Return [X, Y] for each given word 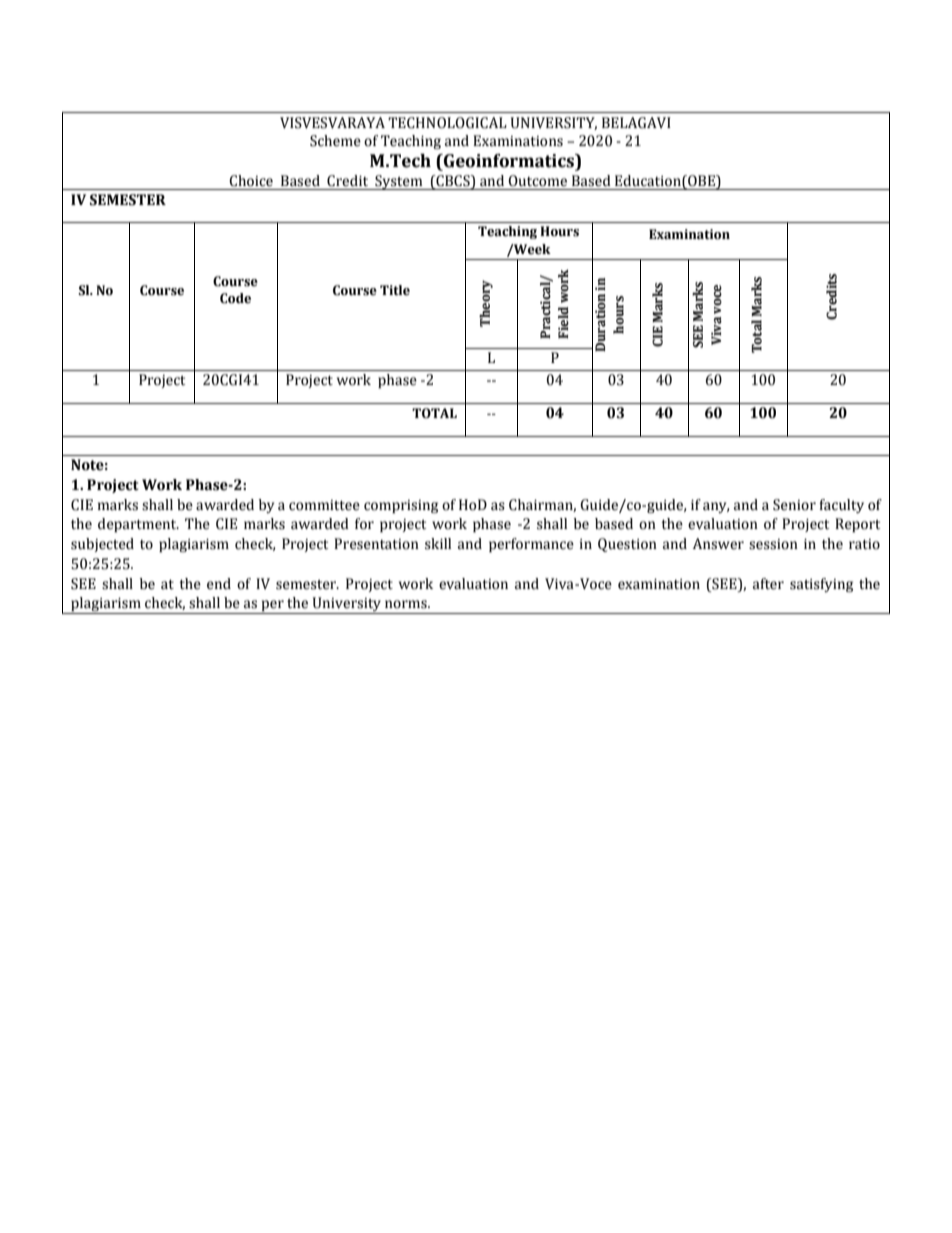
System [399, 182]
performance [531, 545]
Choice [251, 181]
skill [438, 544]
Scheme [335, 141]
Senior [794, 505]
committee [324, 505]
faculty [841, 506]
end [219, 584]
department [138, 525]
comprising [401, 506]
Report [857, 525]
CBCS [453, 182]
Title [395, 290]
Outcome [537, 181]
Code [235, 298]
